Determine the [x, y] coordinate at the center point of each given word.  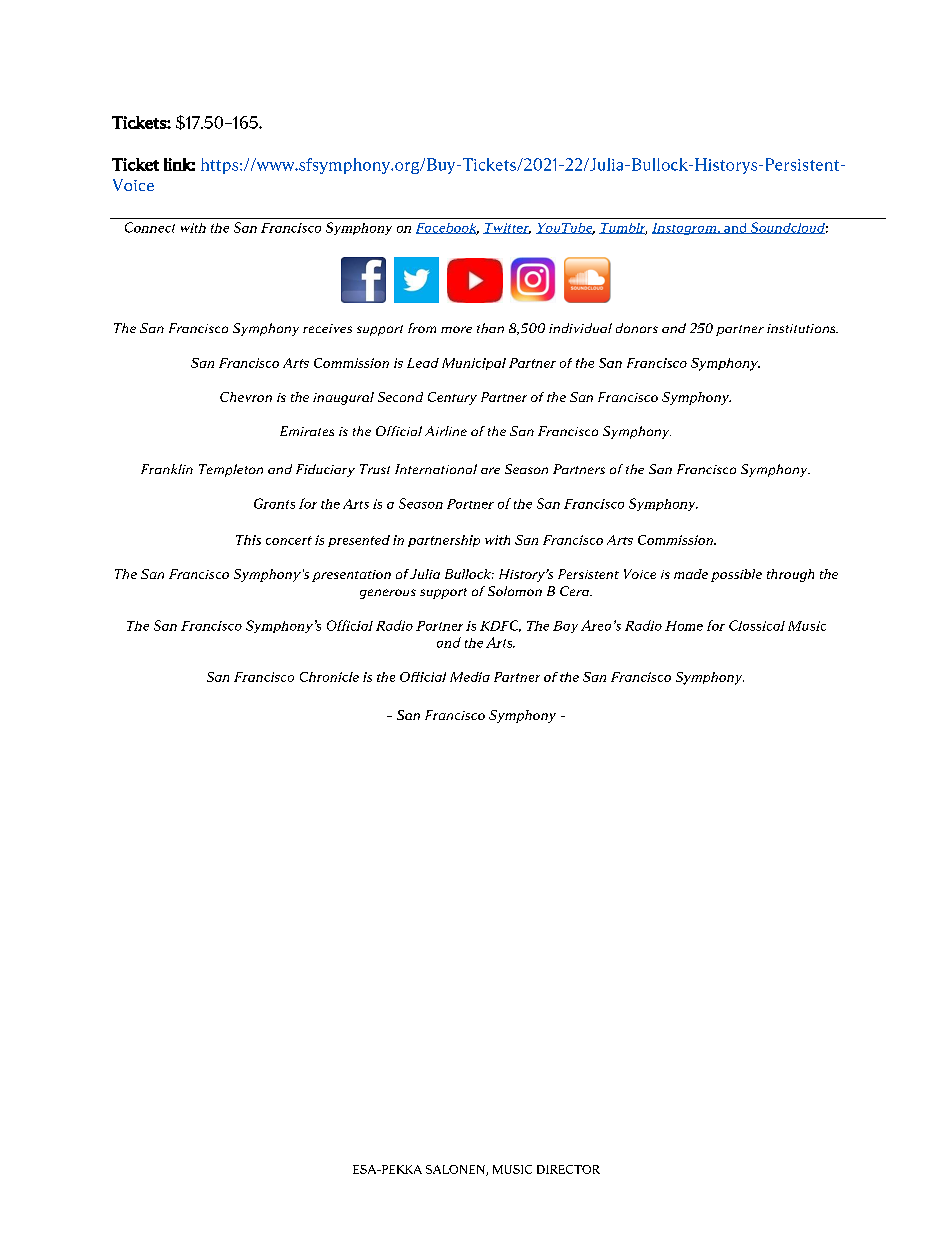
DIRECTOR [568, 1169]
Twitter [507, 228]
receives [327, 328]
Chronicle [329, 677]
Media [470, 677]
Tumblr [623, 229]
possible [736, 575]
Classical [757, 625]
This [248, 540]
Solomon [515, 591]
